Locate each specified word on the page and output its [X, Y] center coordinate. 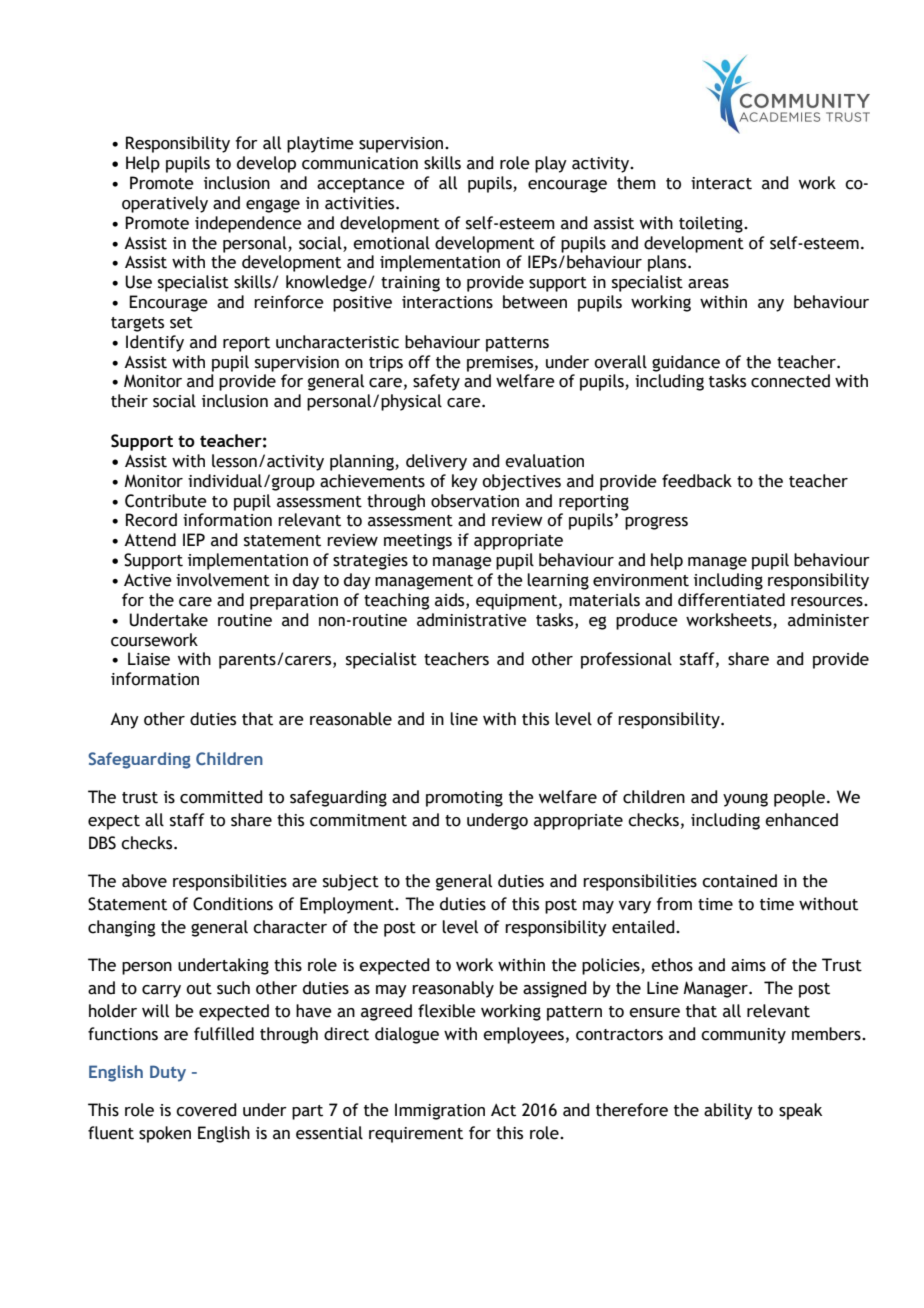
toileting [712, 224]
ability [728, 1111]
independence [248, 224]
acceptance [361, 185]
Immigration [440, 1111]
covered [206, 1110]
